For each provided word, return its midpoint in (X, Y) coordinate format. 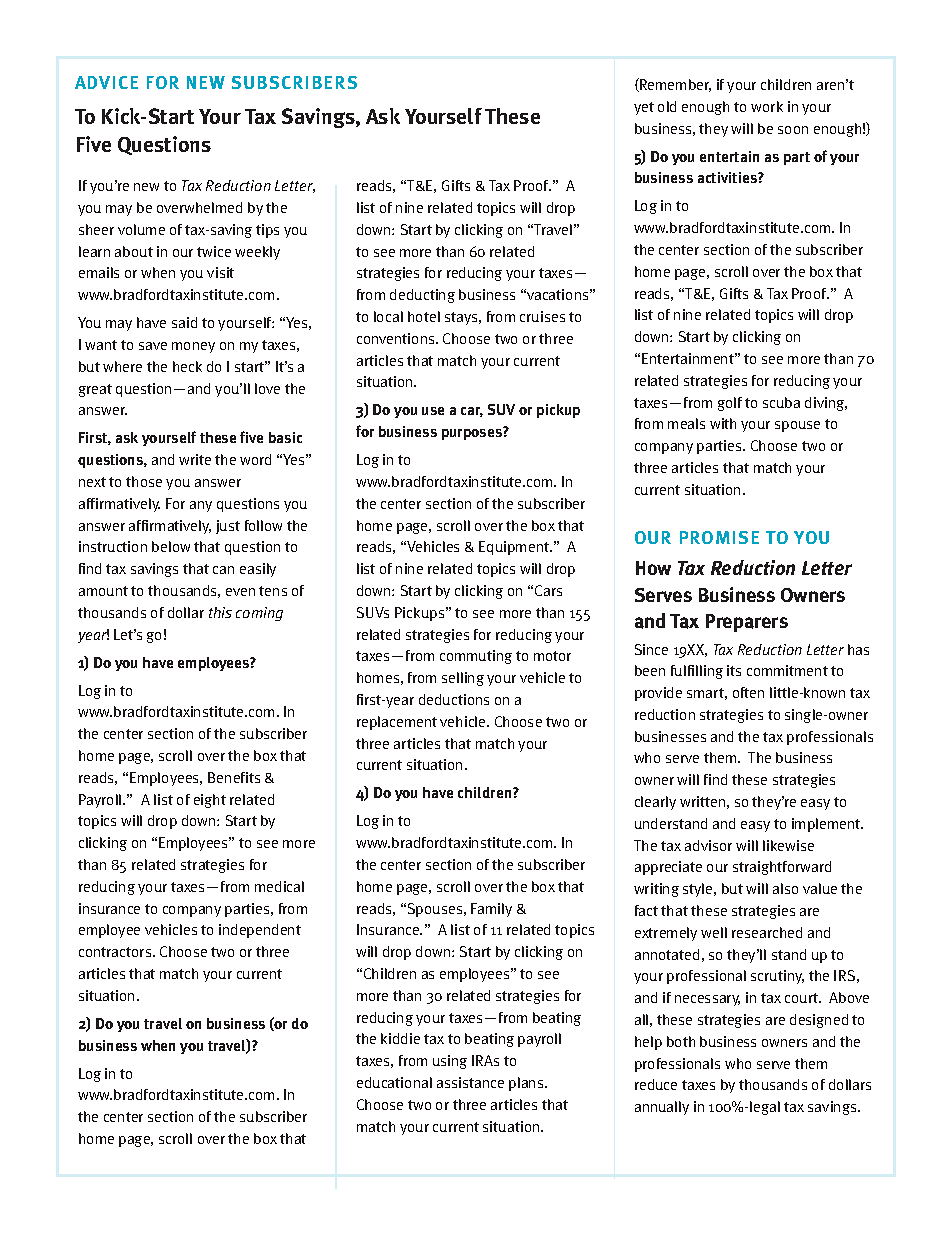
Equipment (515, 548)
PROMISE (719, 537)
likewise (788, 845)
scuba (781, 402)
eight (210, 801)
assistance (470, 1082)
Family (491, 910)
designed (819, 1021)
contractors (115, 952)
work (767, 106)
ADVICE (106, 82)
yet (644, 108)
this (220, 612)
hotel (424, 316)
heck (187, 366)
